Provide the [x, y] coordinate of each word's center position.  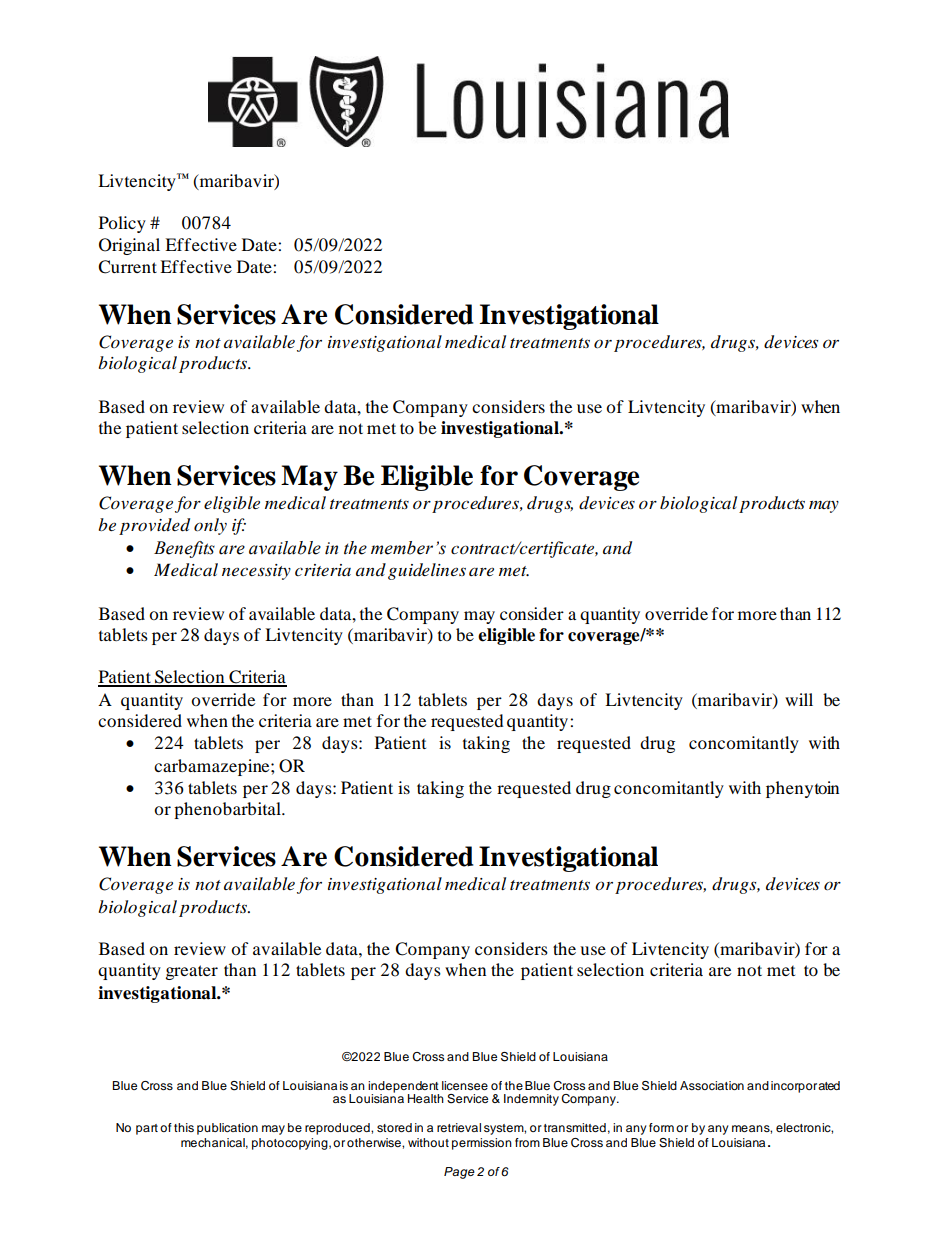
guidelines [427, 571]
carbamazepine [213, 767]
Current [127, 267]
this [184, 1127]
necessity [256, 572]
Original [129, 246]
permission [482, 1144]
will [799, 699]
